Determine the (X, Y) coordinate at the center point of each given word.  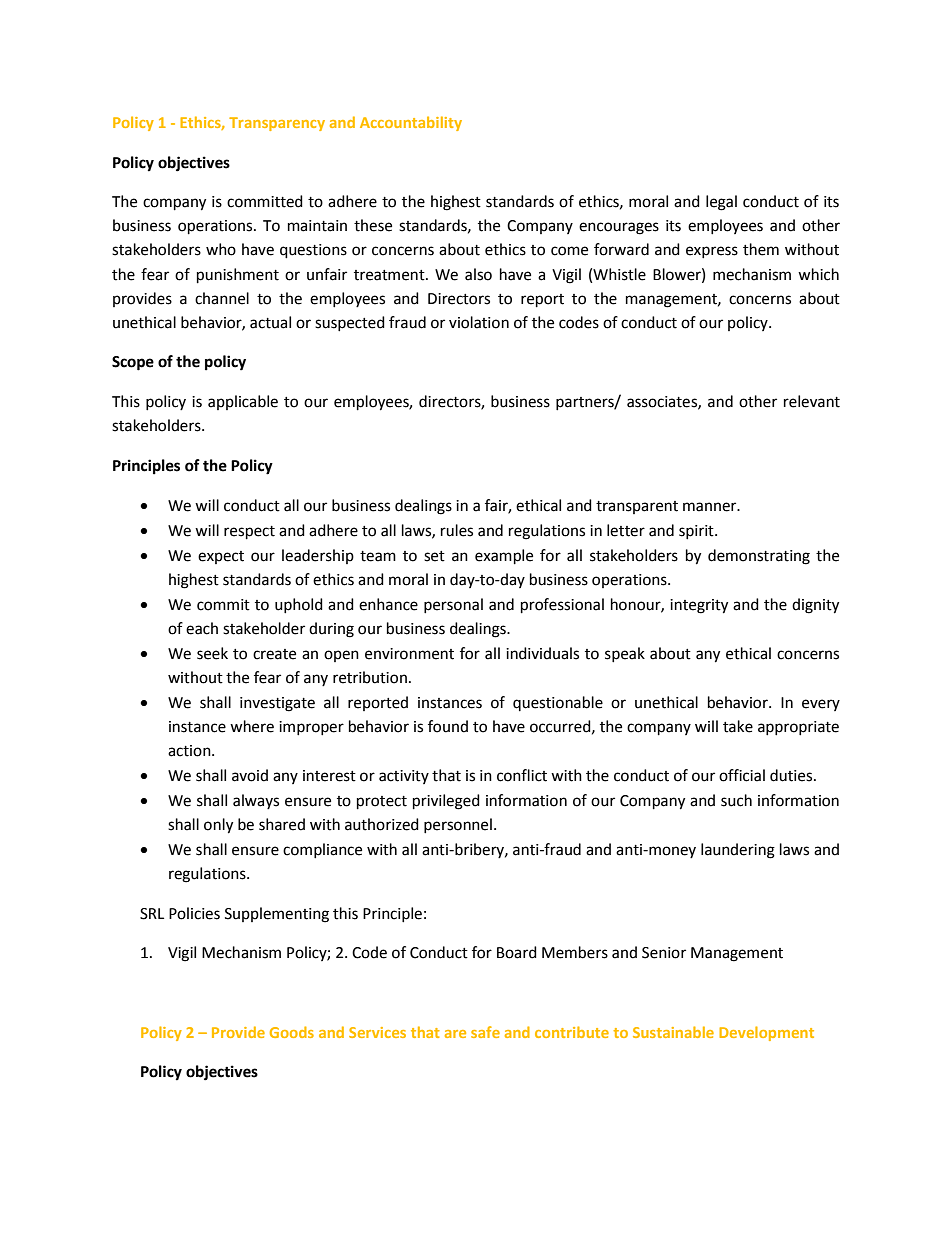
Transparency (277, 124)
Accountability (411, 123)
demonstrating (759, 557)
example (504, 557)
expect (221, 557)
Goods (292, 1032)
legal (721, 203)
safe (485, 1032)
